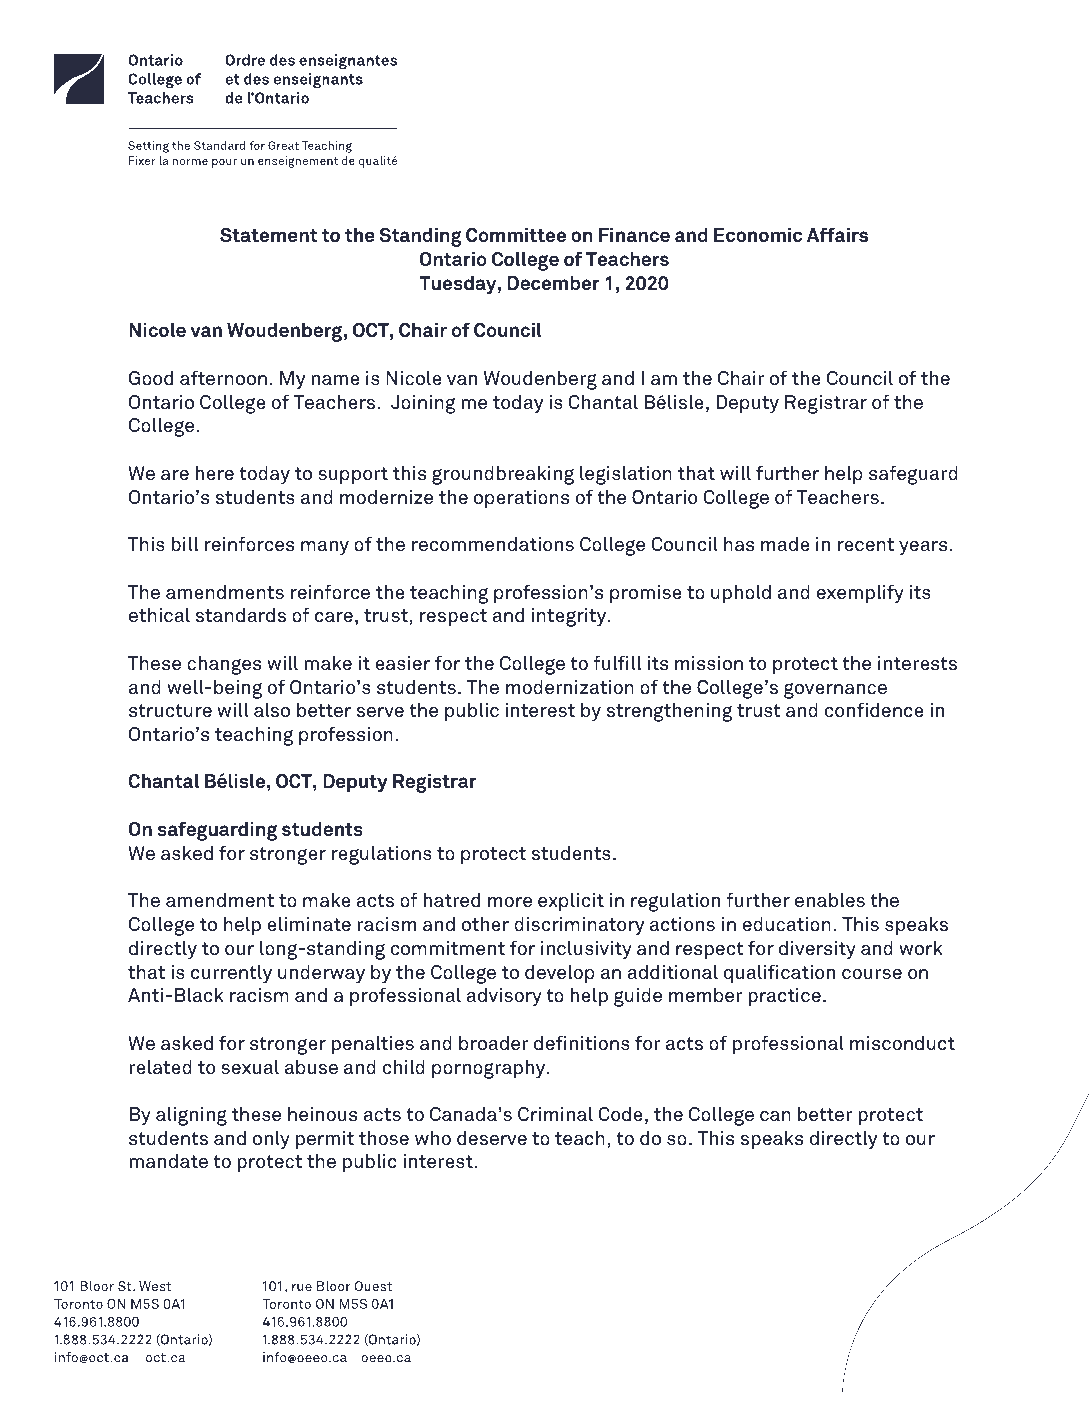 The image size is (1089, 1409). Describe the element at coordinates (554, 283) in the screenshot. I see `December` at that location.
